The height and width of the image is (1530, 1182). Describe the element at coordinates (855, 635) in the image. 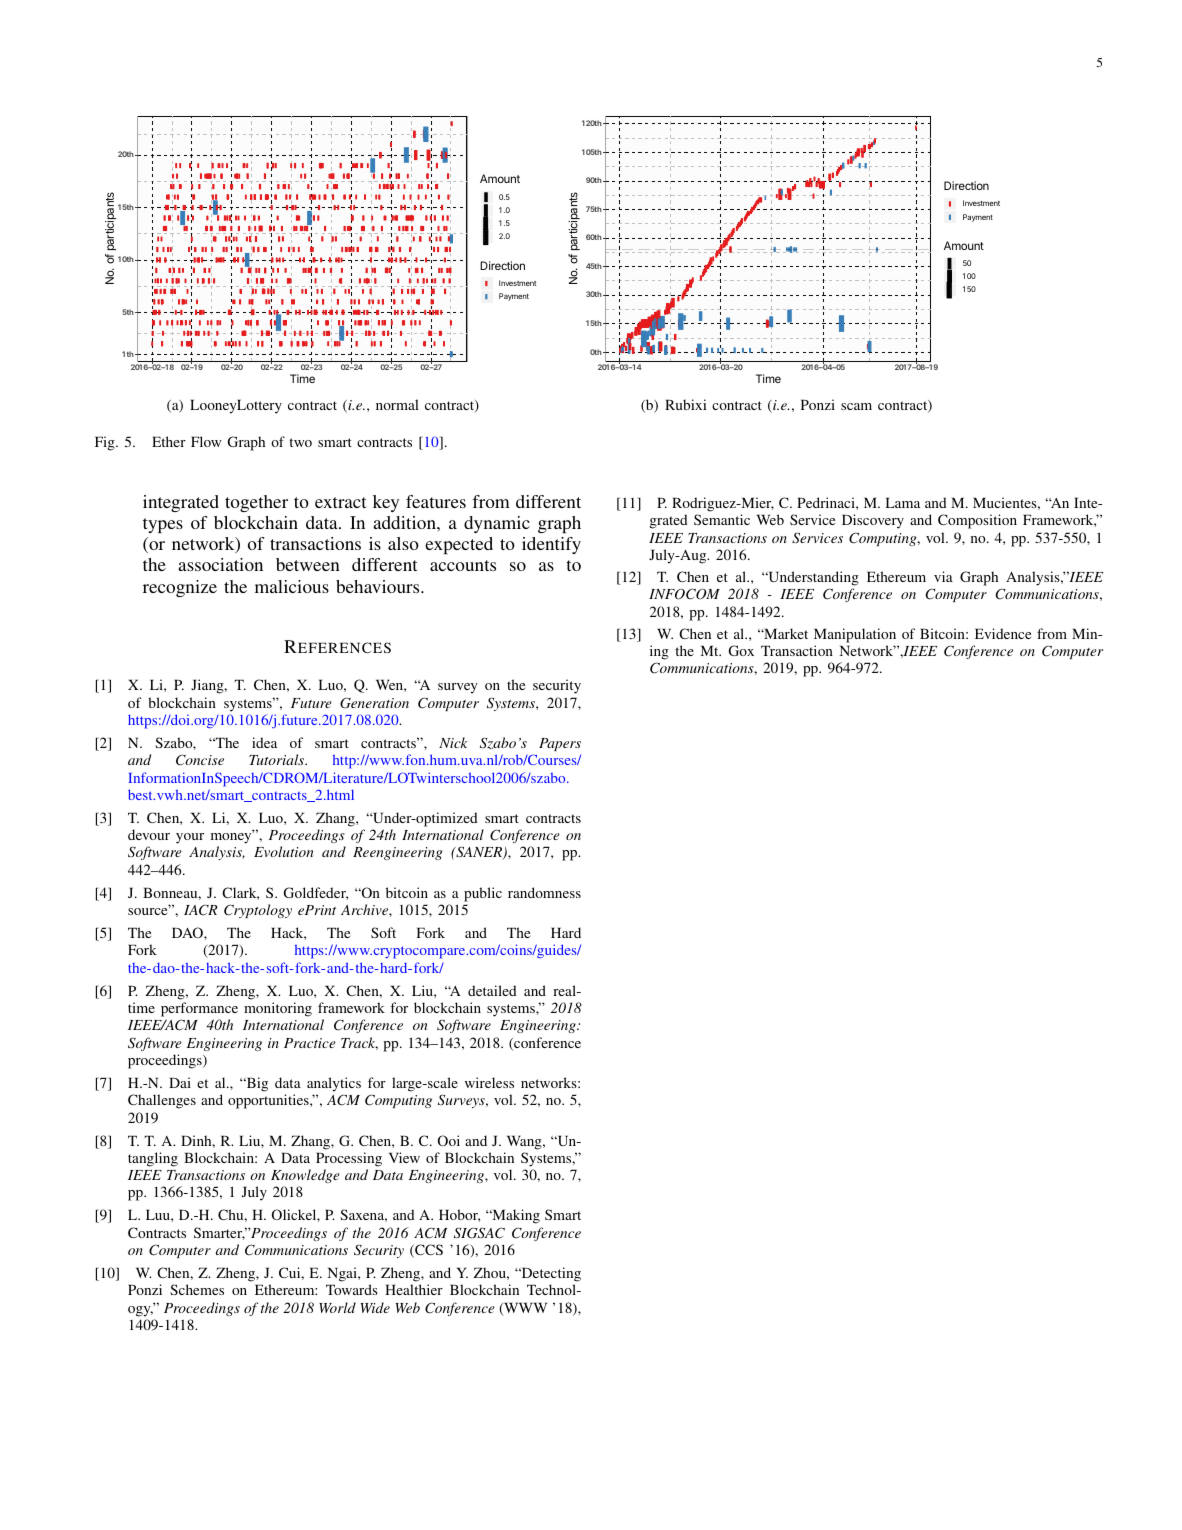

I see `Manipulation` at that location.
